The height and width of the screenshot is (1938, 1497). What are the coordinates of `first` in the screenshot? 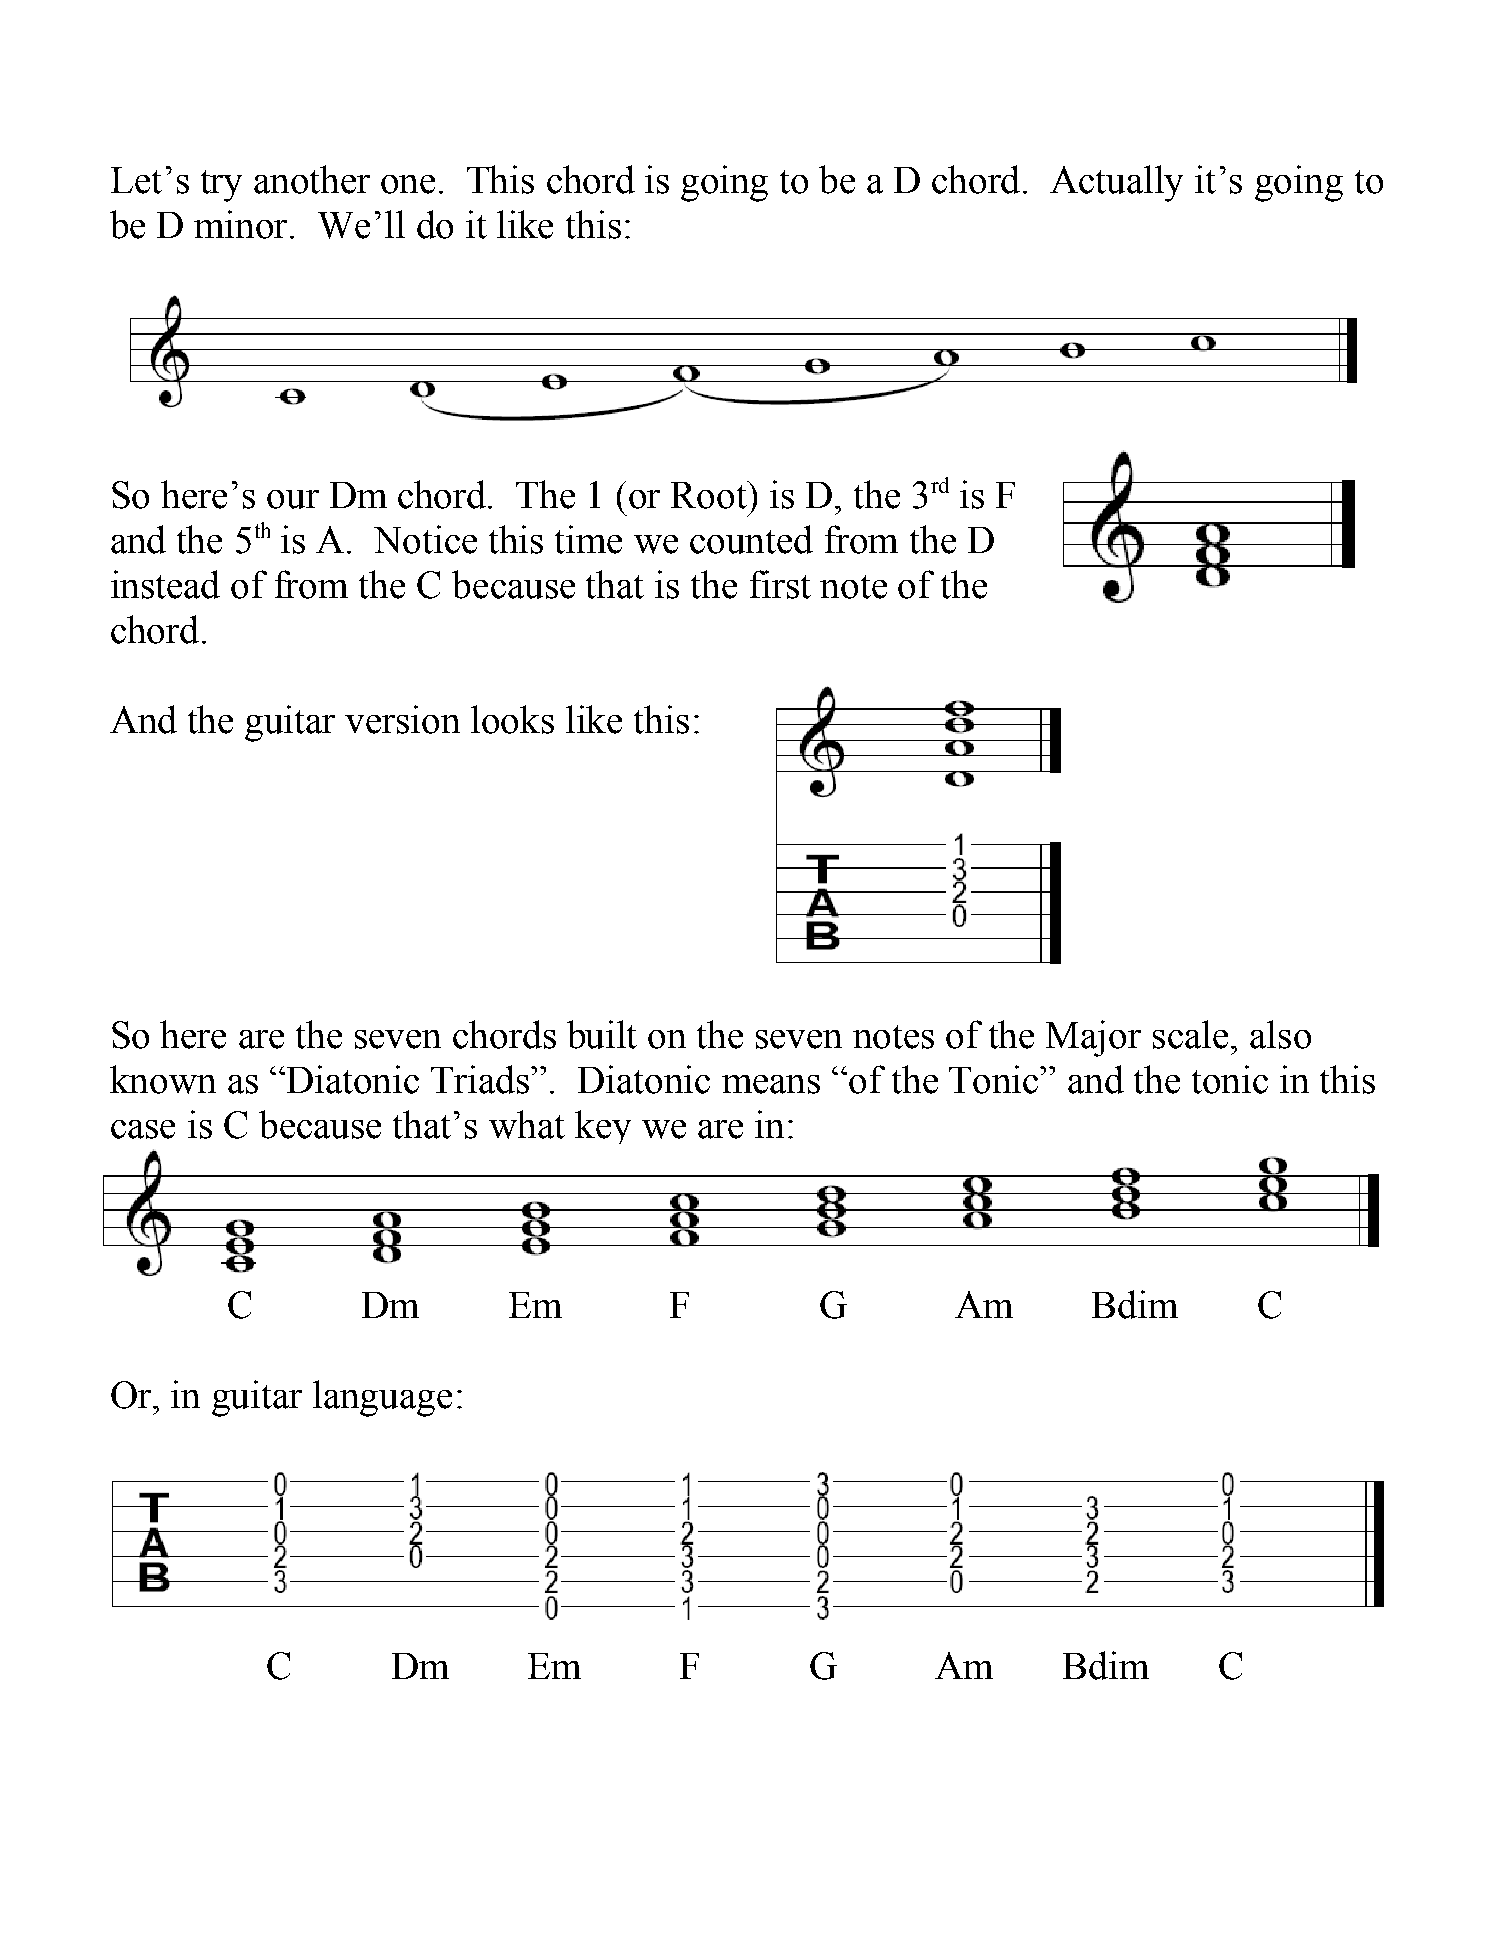 It's located at (780, 584).
